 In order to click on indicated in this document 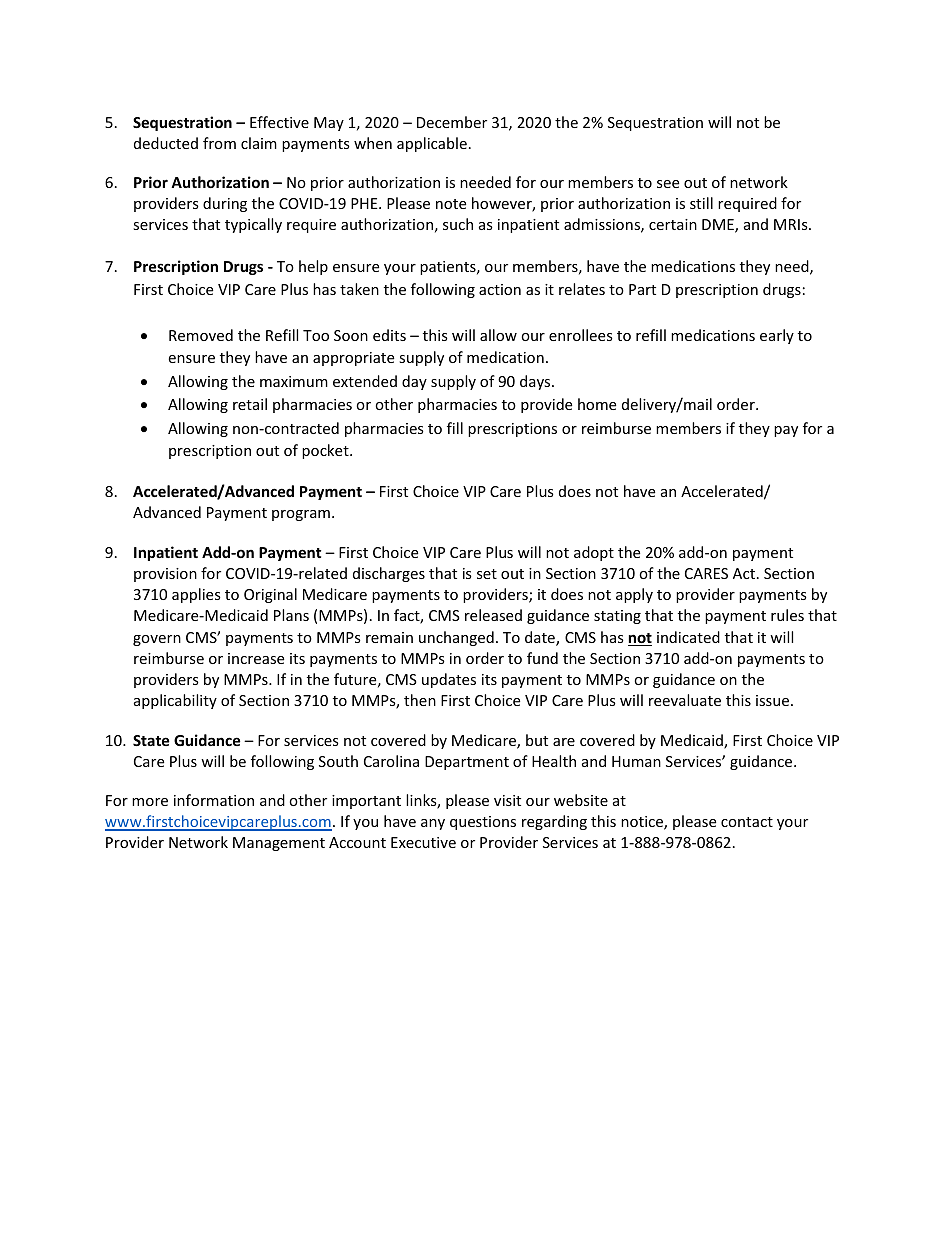, I will do `click(688, 637)`.
